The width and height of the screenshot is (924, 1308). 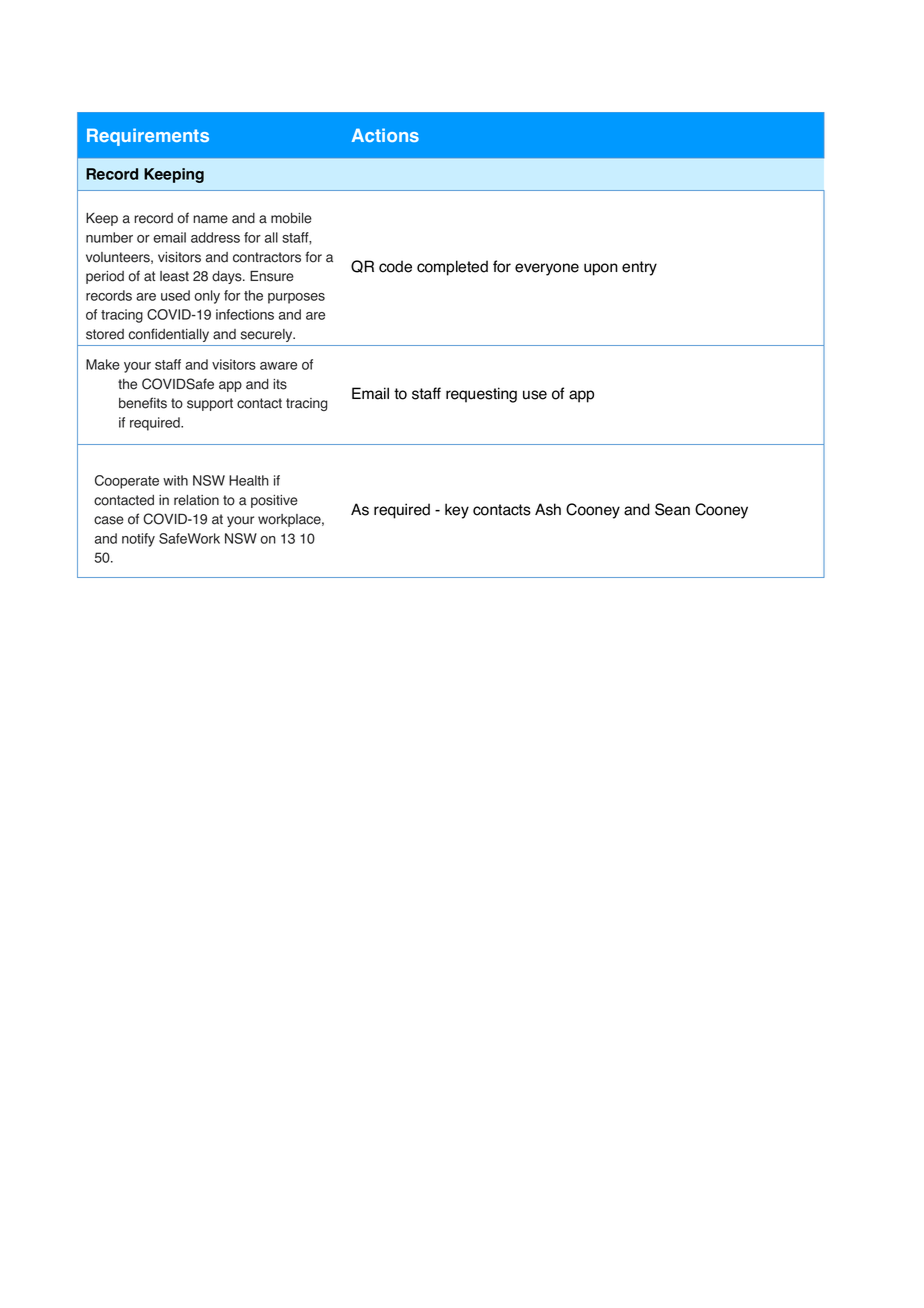 What do you see at coordinates (210, 219) in the screenshot?
I see `name` at bounding box center [210, 219].
